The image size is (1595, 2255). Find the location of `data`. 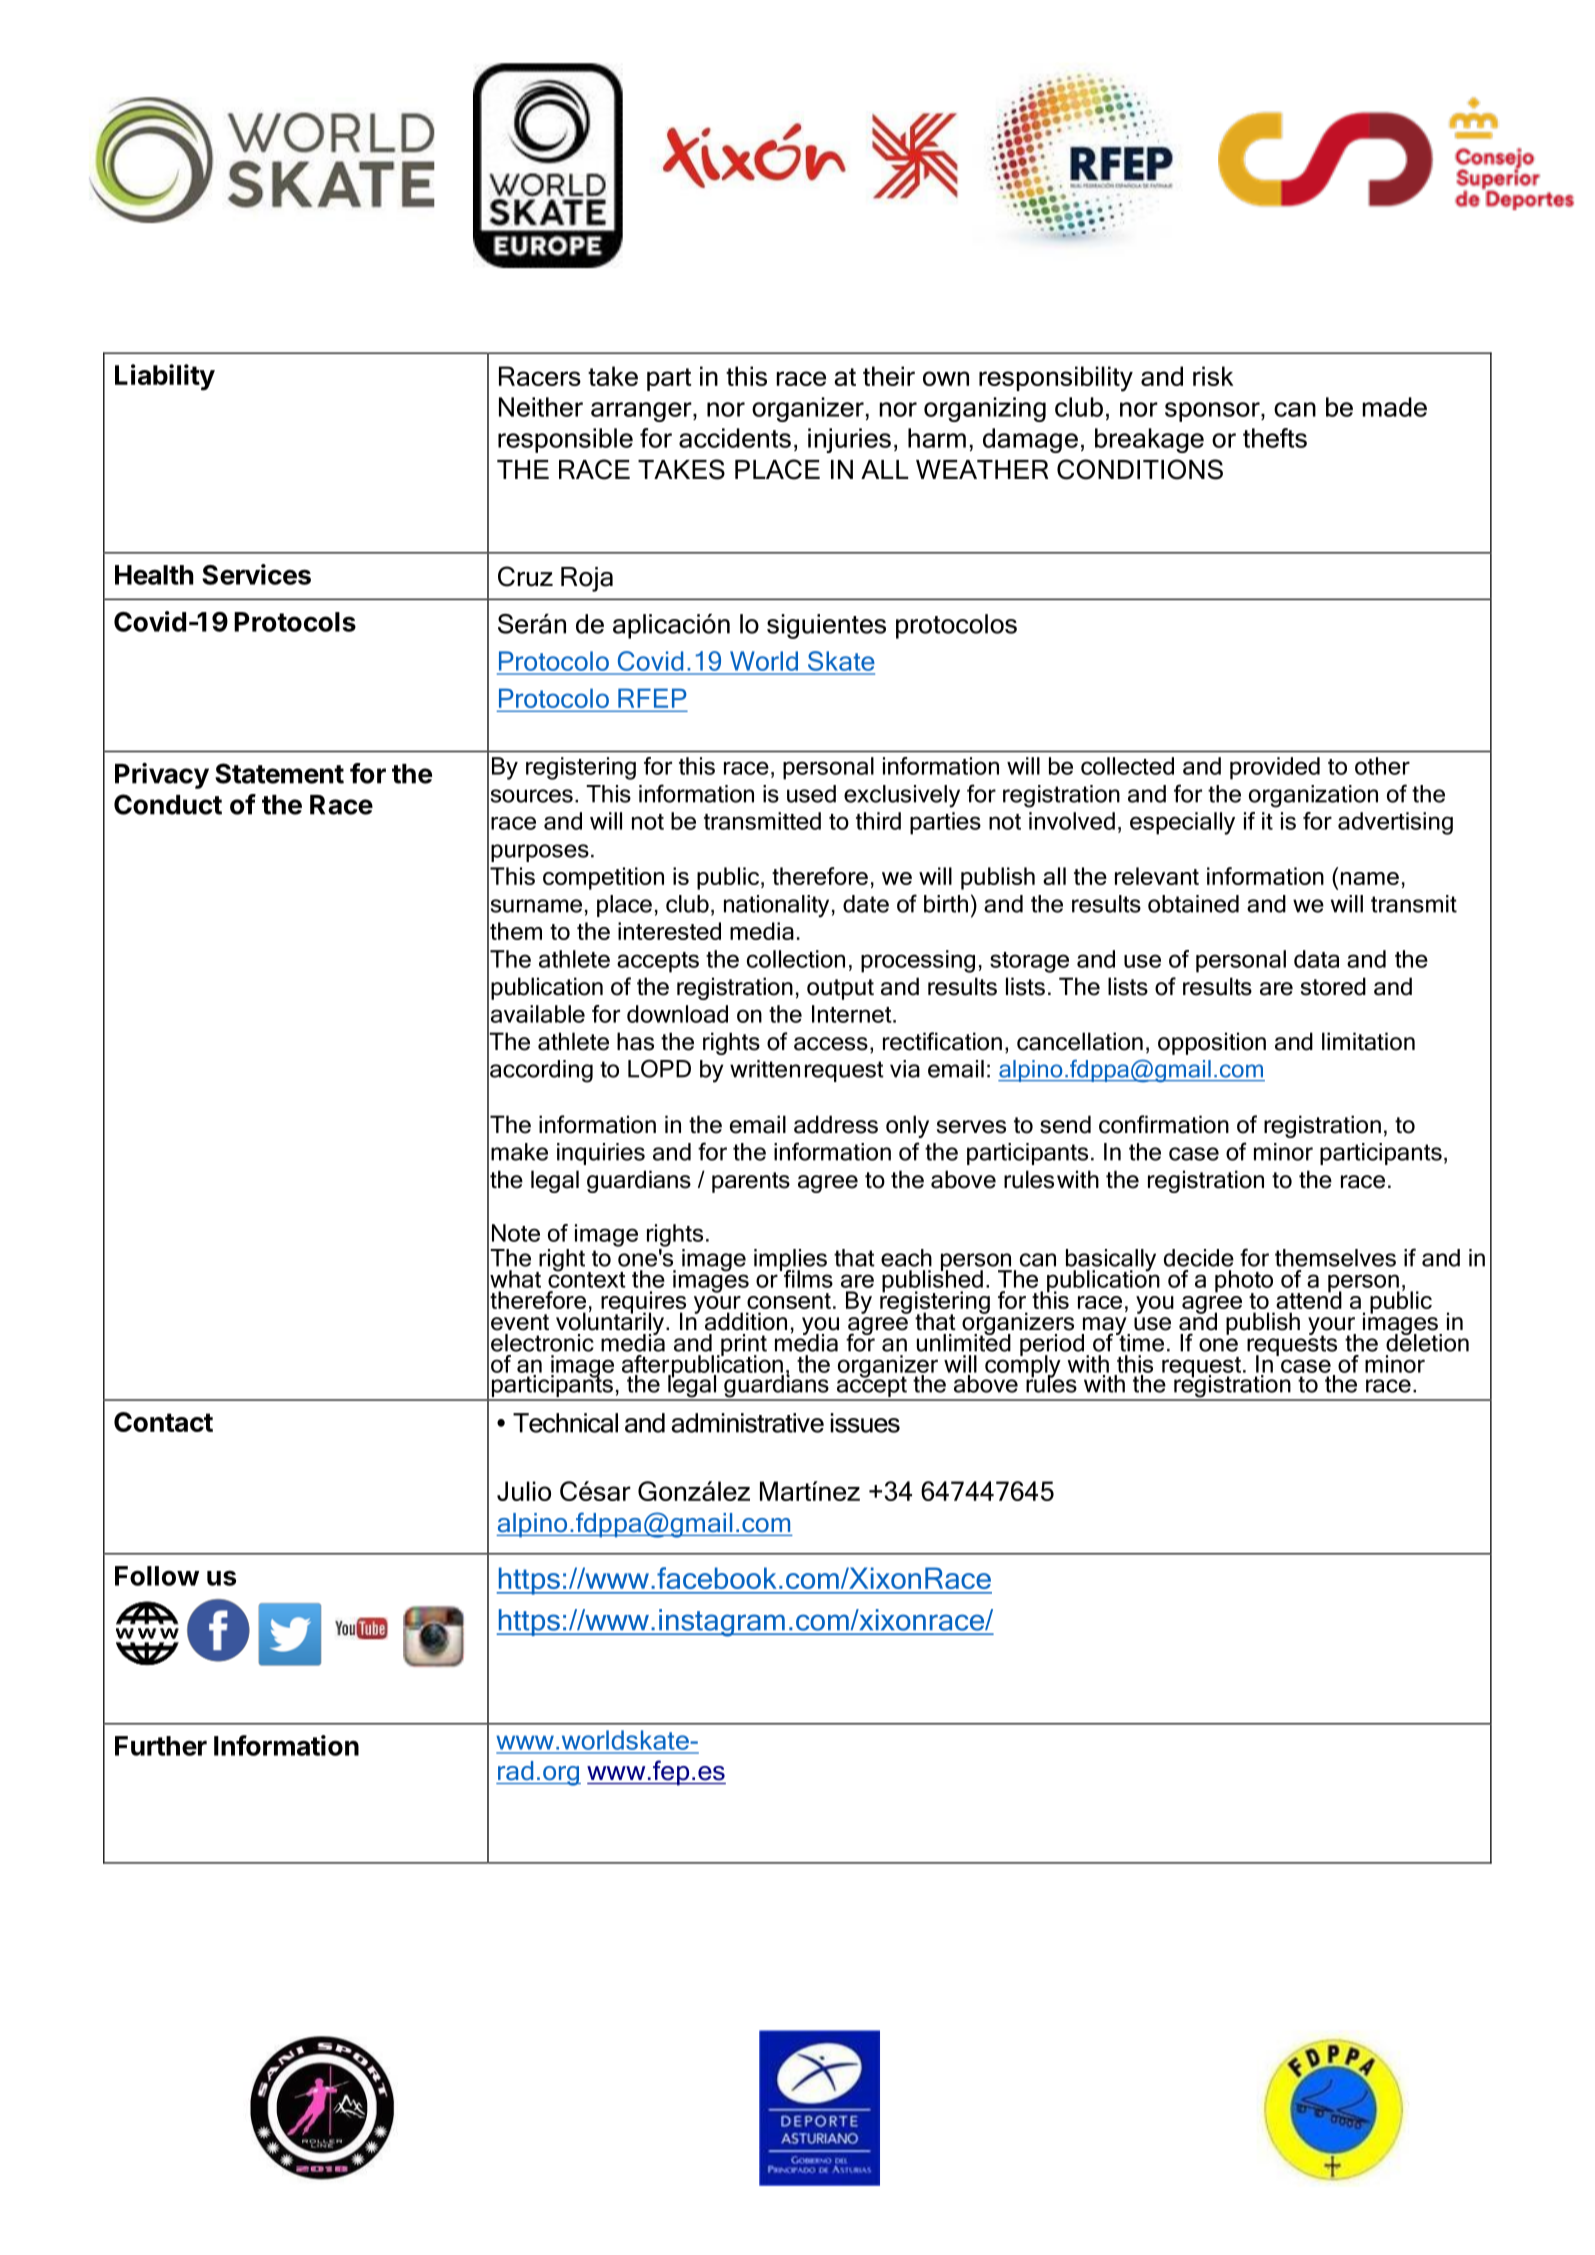

data is located at coordinates (1316, 959).
